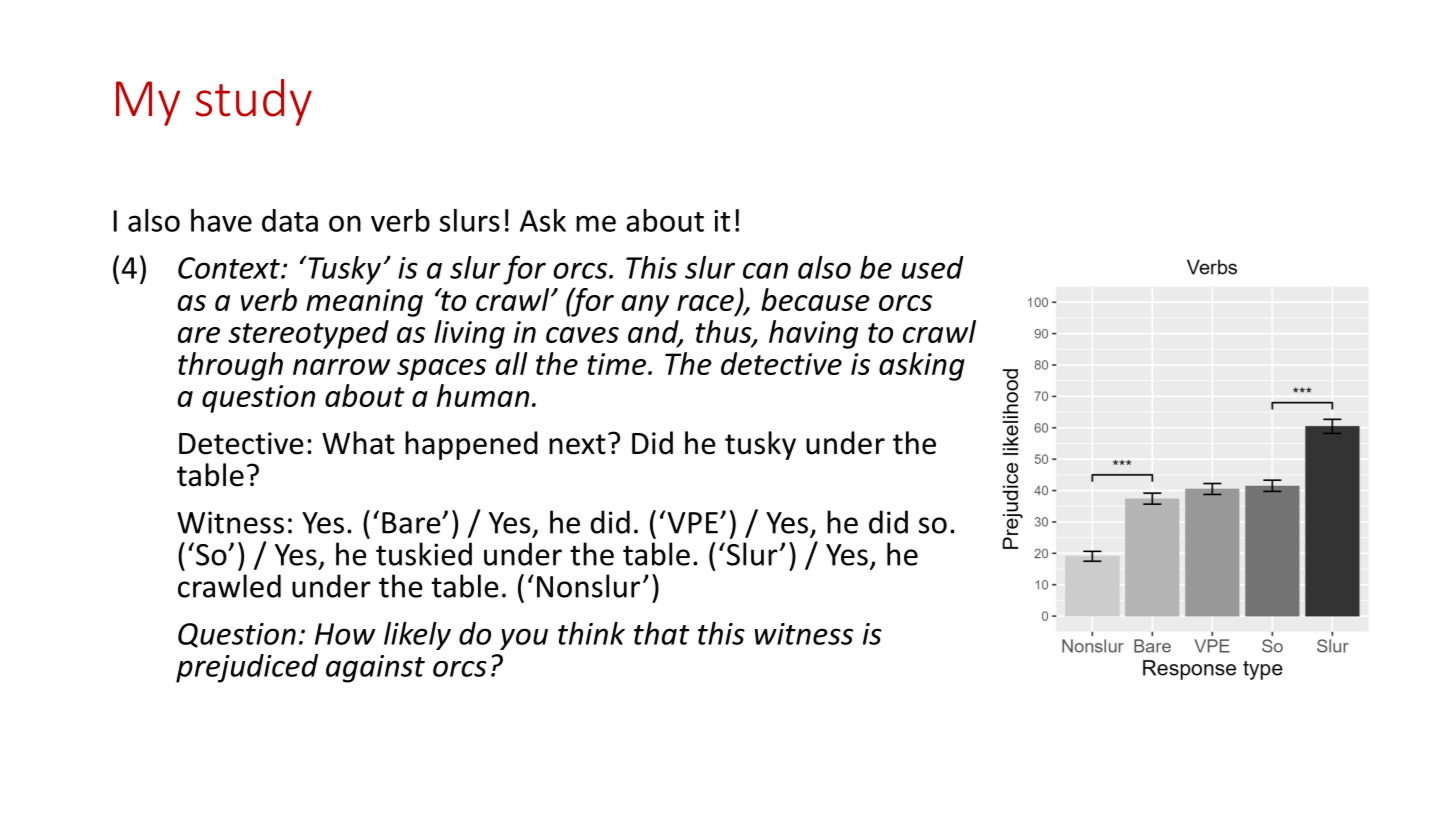 The height and width of the screenshot is (819, 1456). What do you see at coordinates (922, 366) in the screenshot?
I see `asking` at bounding box center [922, 366].
